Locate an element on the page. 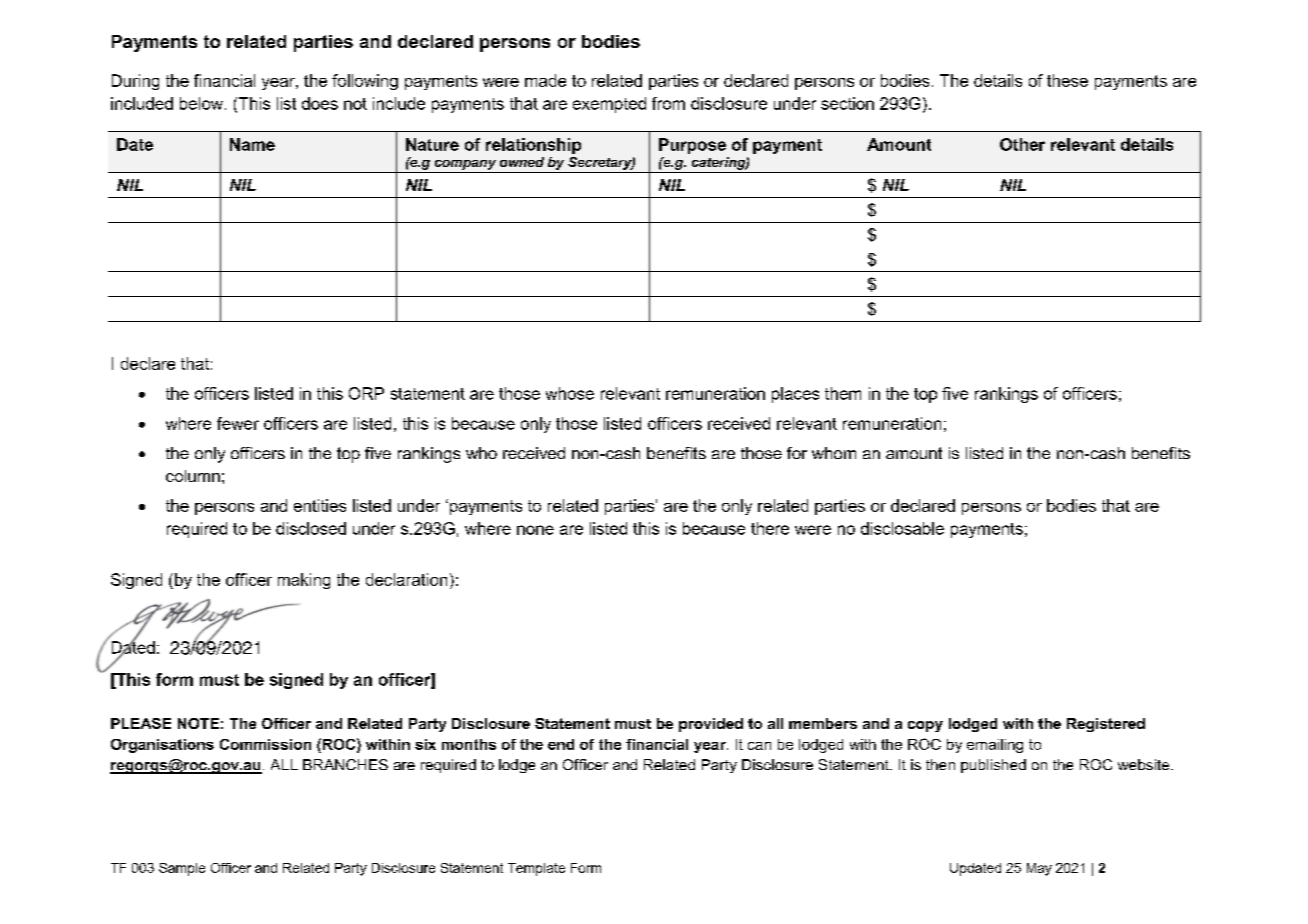  below is located at coordinates (203, 103).
